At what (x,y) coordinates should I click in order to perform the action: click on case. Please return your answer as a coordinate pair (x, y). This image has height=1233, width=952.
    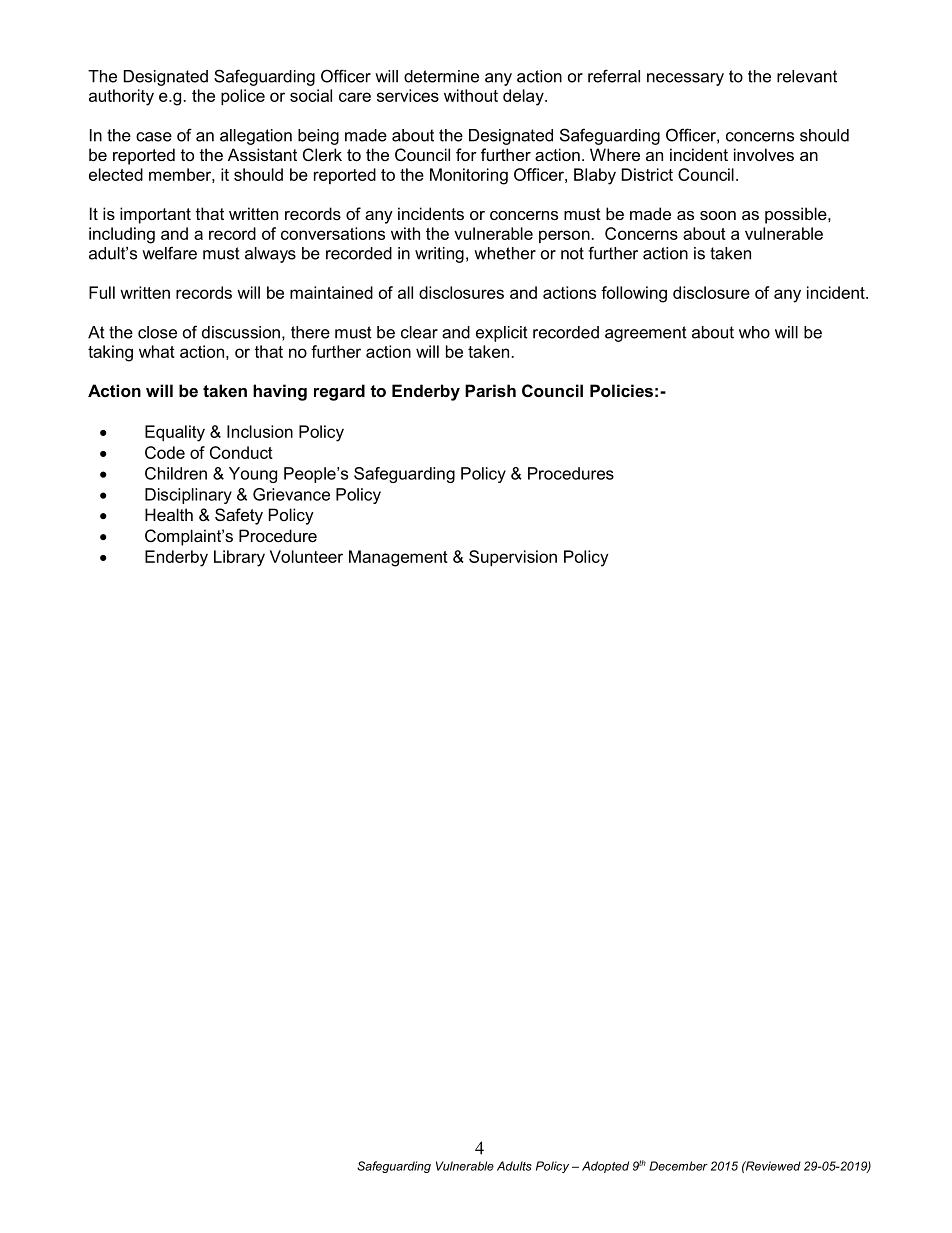
    Looking at the image, I should click on (154, 137).
